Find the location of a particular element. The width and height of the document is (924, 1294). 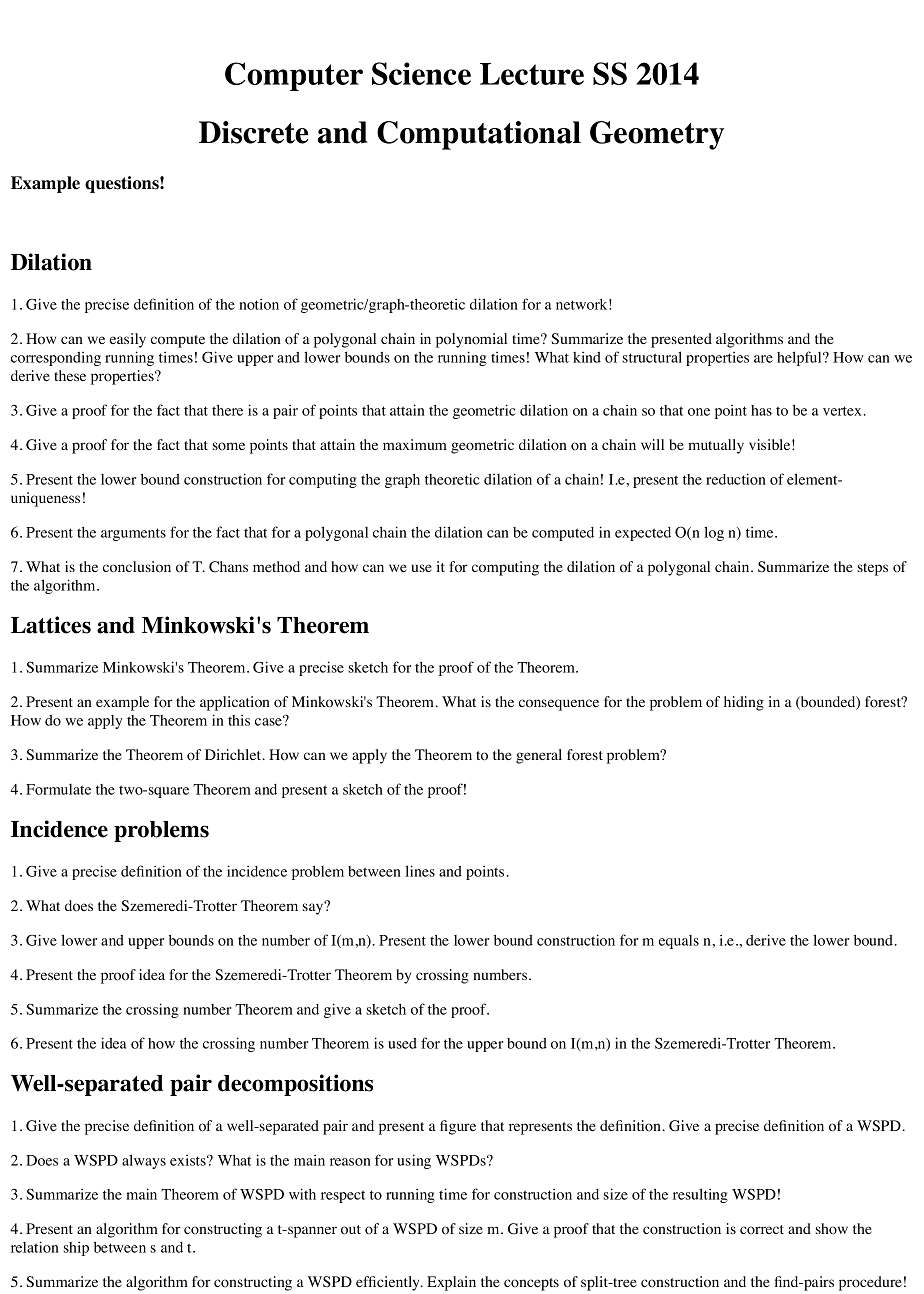

Computational is located at coordinates (479, 135).
